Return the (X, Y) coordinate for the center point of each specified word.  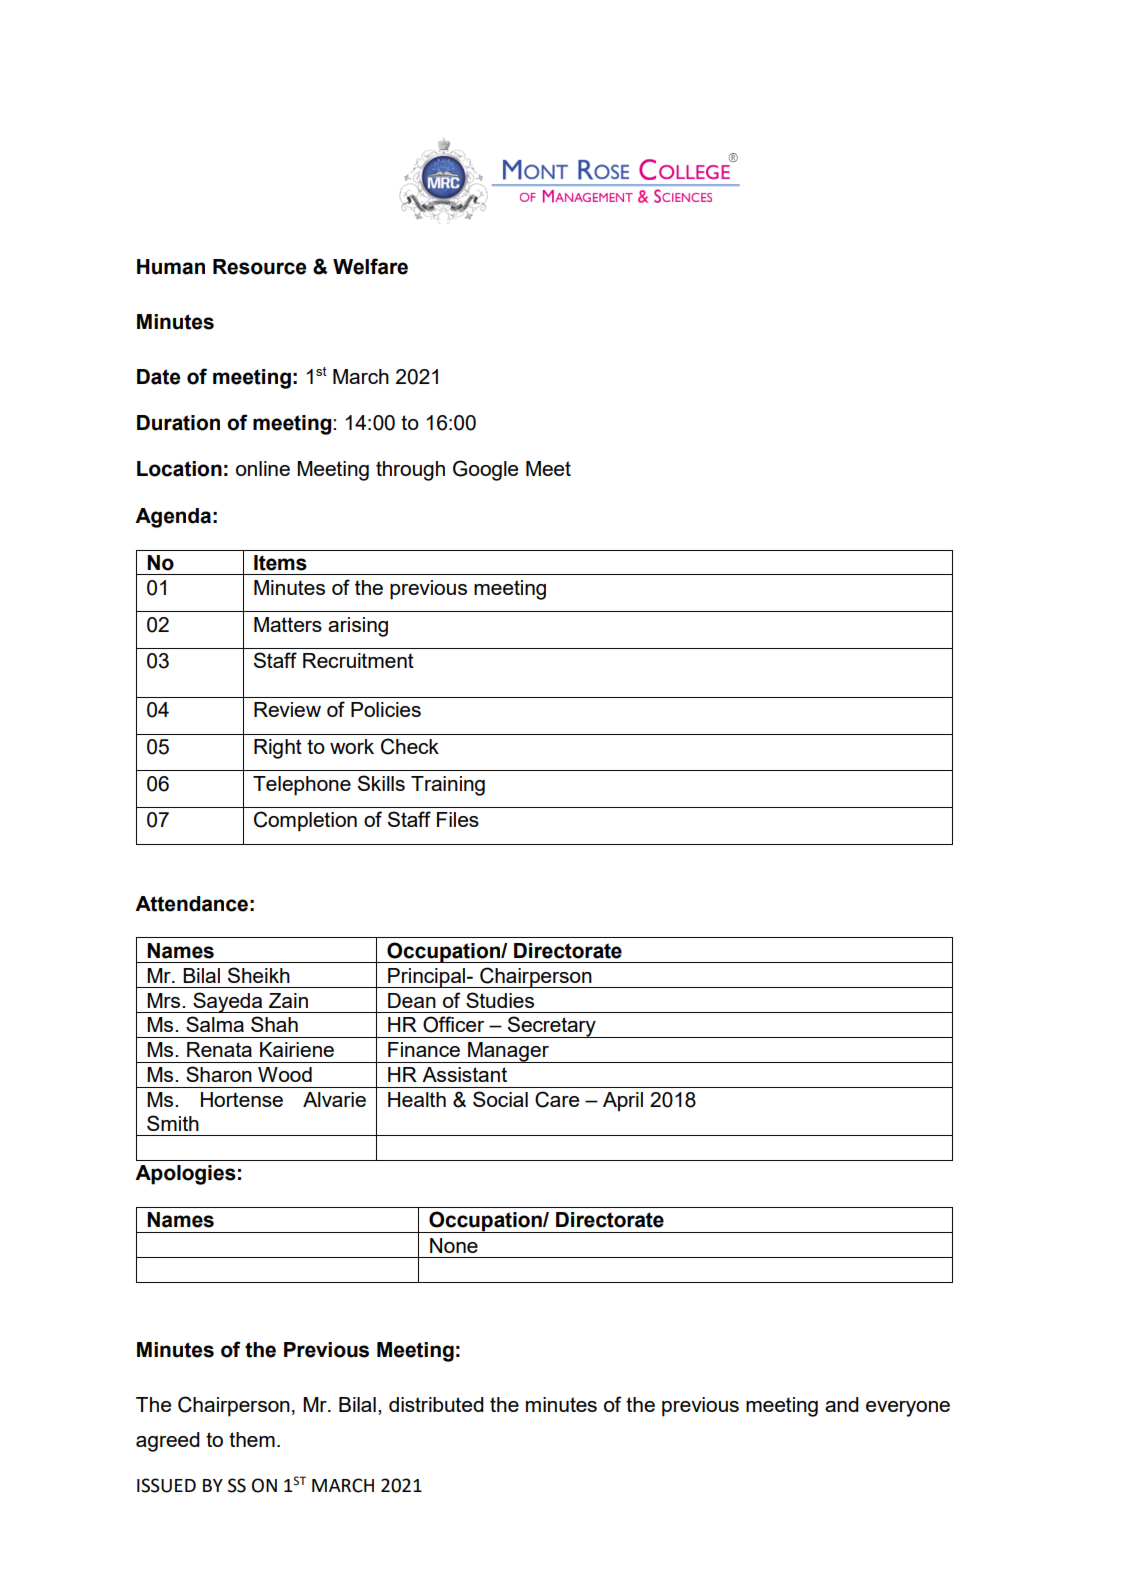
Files (458, 819)
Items (280, 563)
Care (557, 1099)
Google (485, 470)
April (623, 1102)
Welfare (370, 266)
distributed (436, 1404)
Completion (305, 821)
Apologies (185, 1175)
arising (358, 627)
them (252, 1439)
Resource (259, 267)
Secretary (552, 1027)
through (410, 471)
